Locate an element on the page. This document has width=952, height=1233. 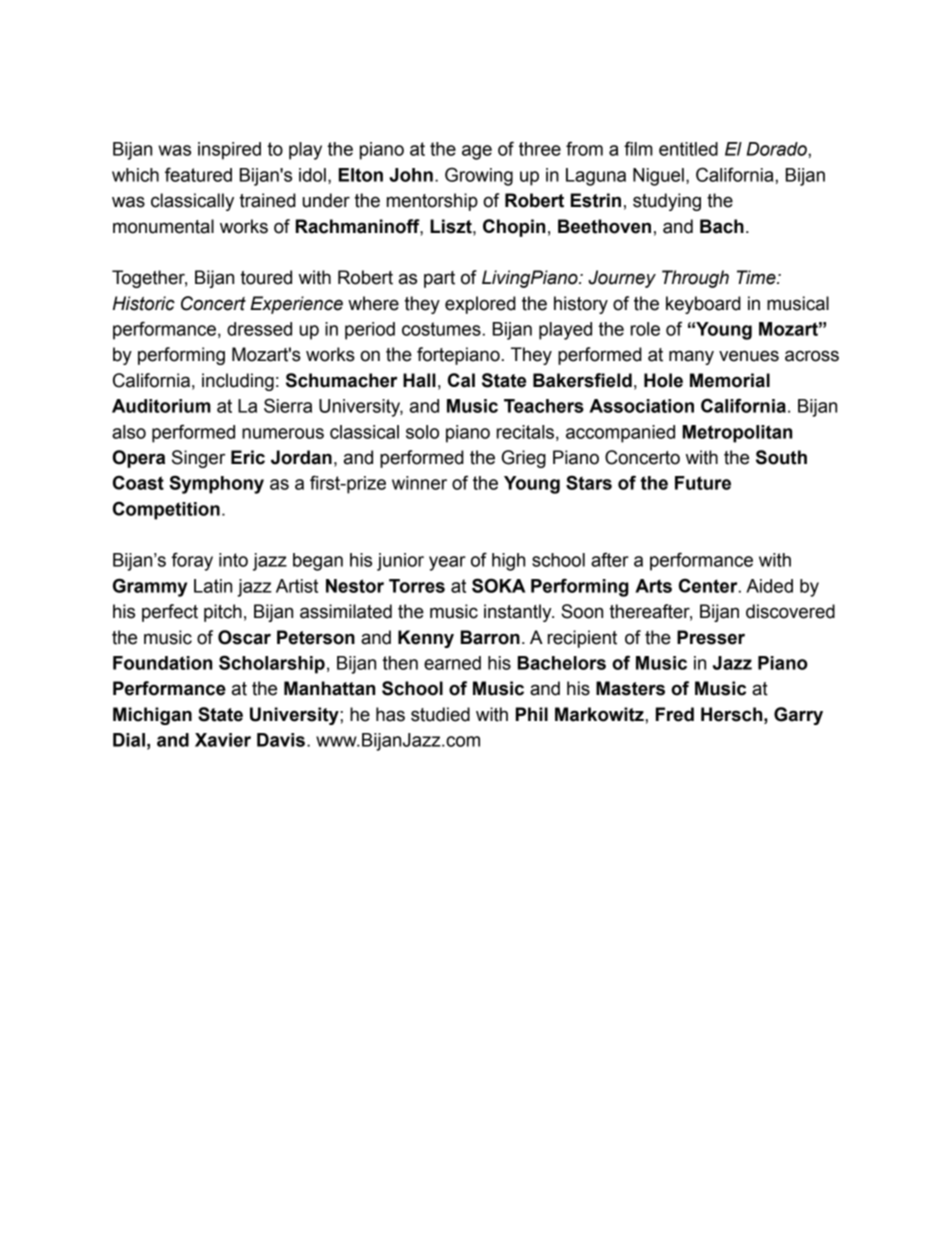
Growing is located at coordinates (479, 176).
